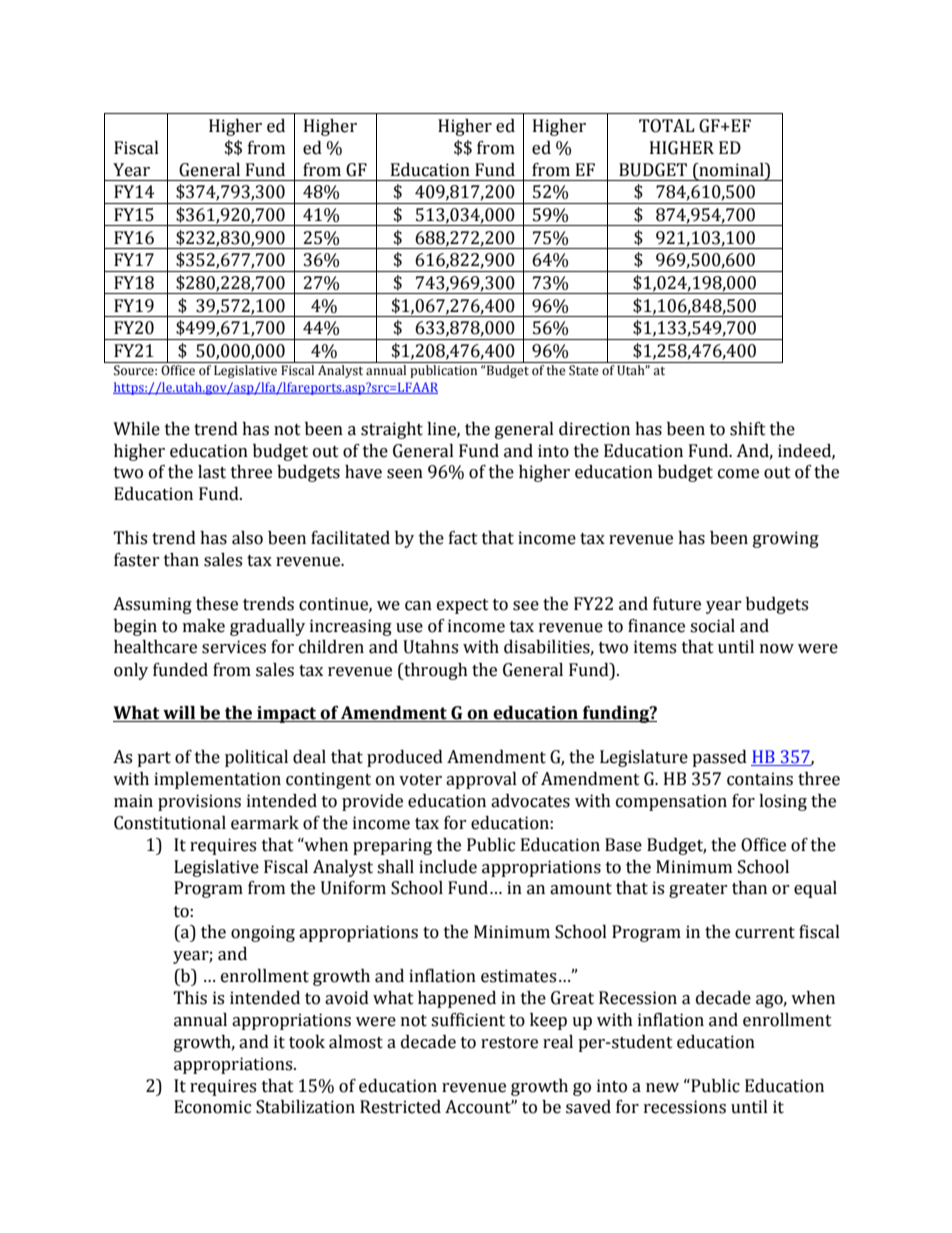  Describe the element at coordinates (463, 606) in the image. I see `expect` at that location.
